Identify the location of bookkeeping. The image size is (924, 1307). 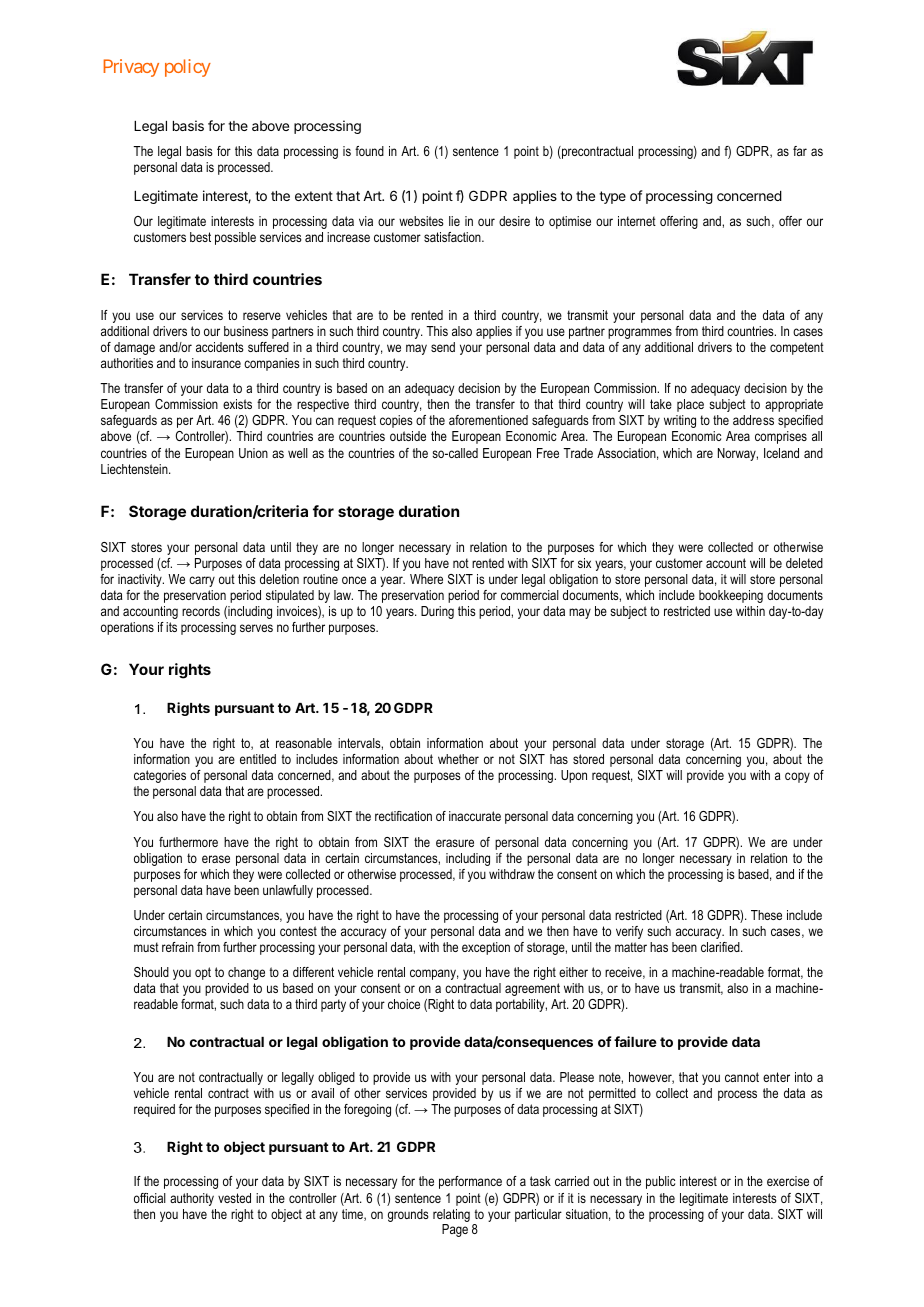
(731, 596).
